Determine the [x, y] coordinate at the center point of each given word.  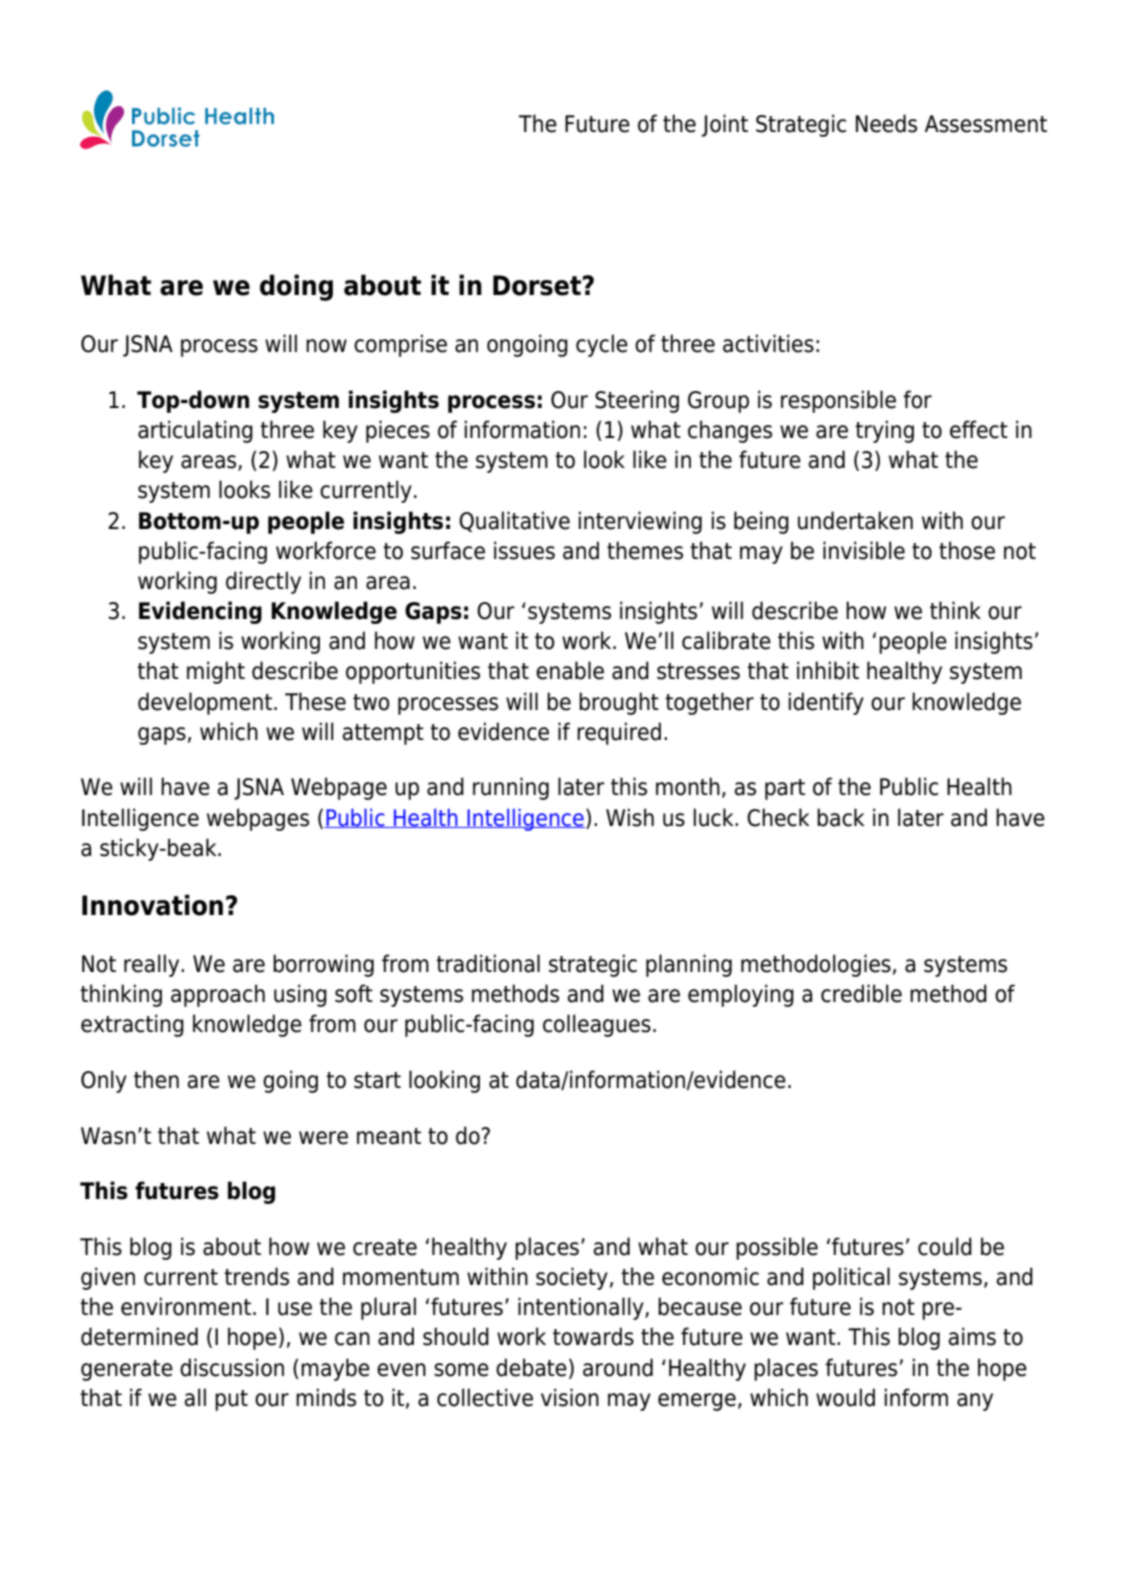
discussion [232, 1367]
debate [531, 1367]
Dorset [537, 285]
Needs [886, 123]
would [845, 1397]
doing [296, 287]
